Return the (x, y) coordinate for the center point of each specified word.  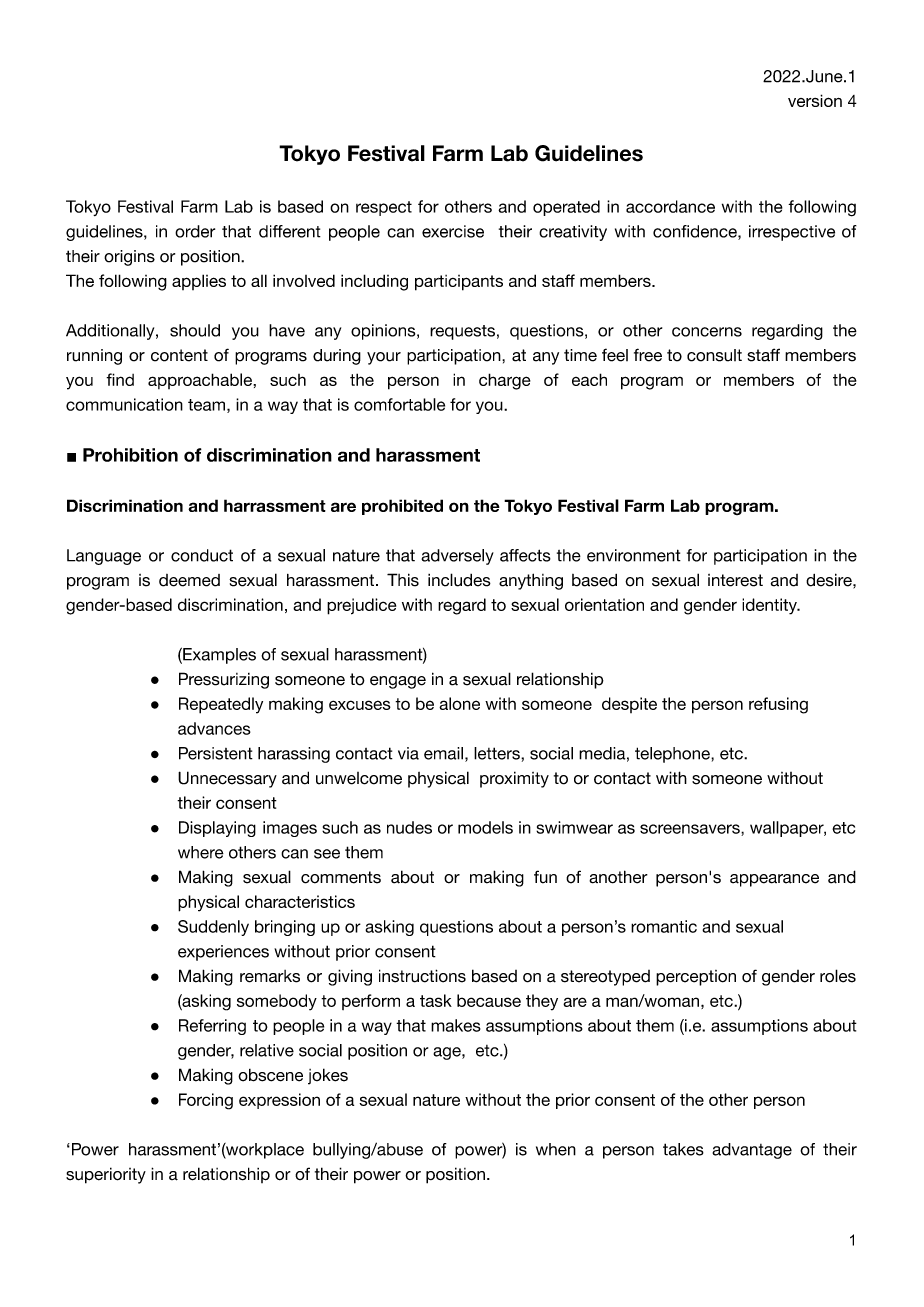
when (556, 1149)
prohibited (402, 507)
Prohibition (130, 455)
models (485, 827)
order (195, 231)
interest (735, 580)
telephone (673, 755)
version (815, 100)
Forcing (206, 1101)
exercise (453, 231)
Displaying (217, 829)
